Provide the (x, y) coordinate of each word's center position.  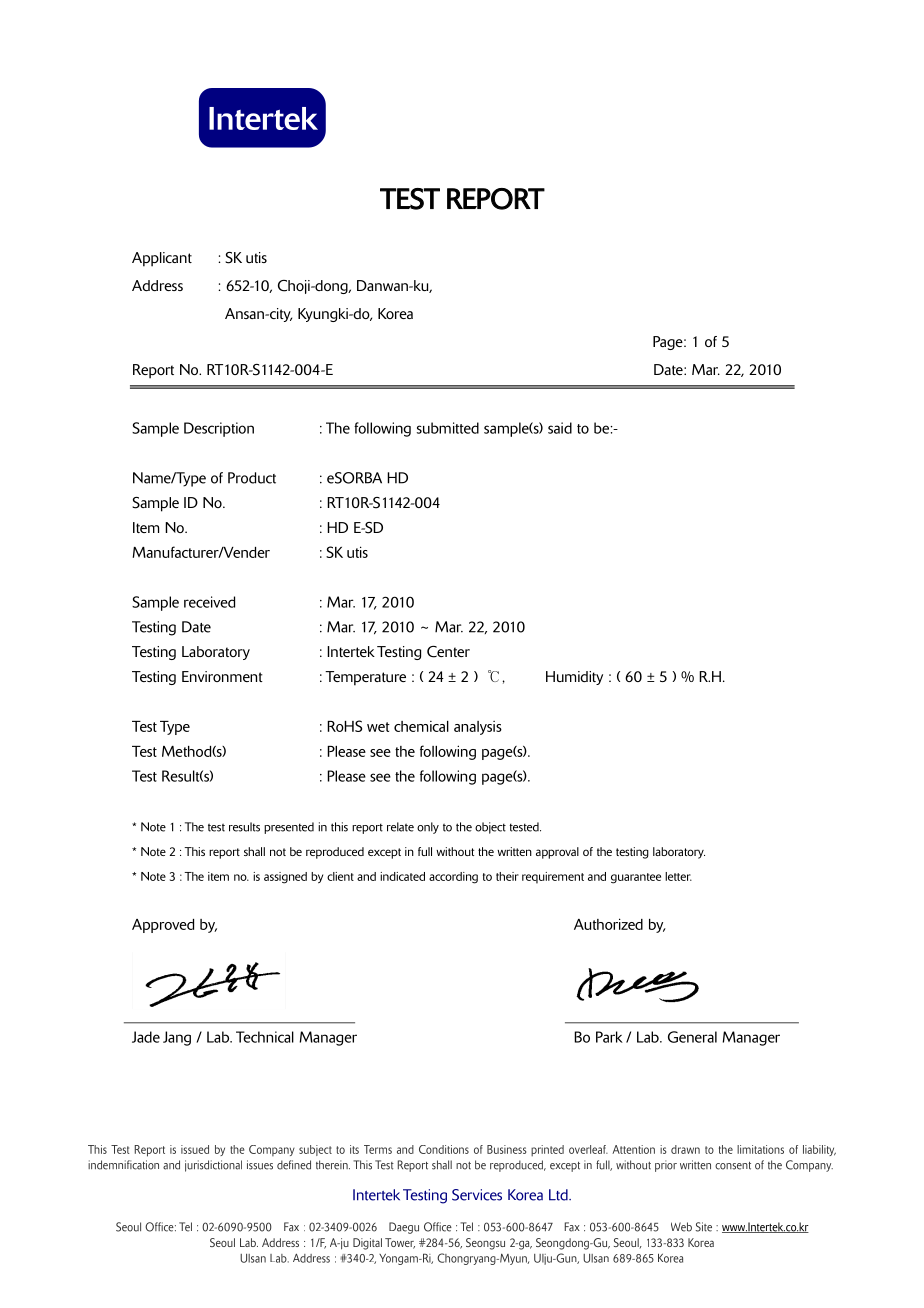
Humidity (574, 678)
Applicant (162, 259)
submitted (448, 428)
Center (448, 652)
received (209, 602)
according (453, 878)
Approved (163, 926)
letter (678, 876)
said (560, 428)
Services (477, 1195)
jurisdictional (213, 1166)
